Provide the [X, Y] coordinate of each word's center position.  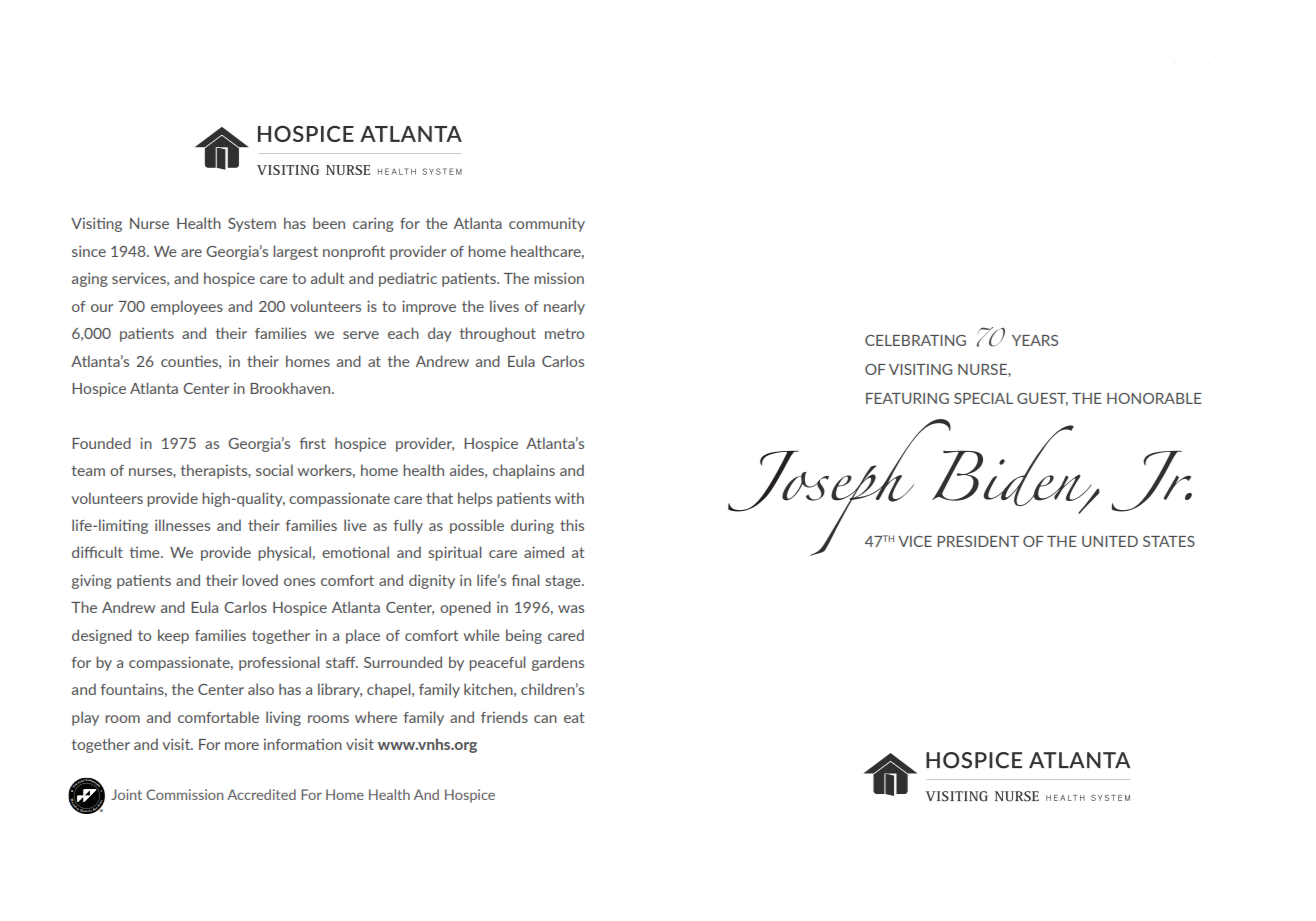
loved [260, 580]
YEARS [1035, 340]
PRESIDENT [978, 541]
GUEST [1042, 399]
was [571, 609]
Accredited [261, 794]
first [313, 443]
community [547, 224]
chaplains [524, 471]
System [252, 225]
